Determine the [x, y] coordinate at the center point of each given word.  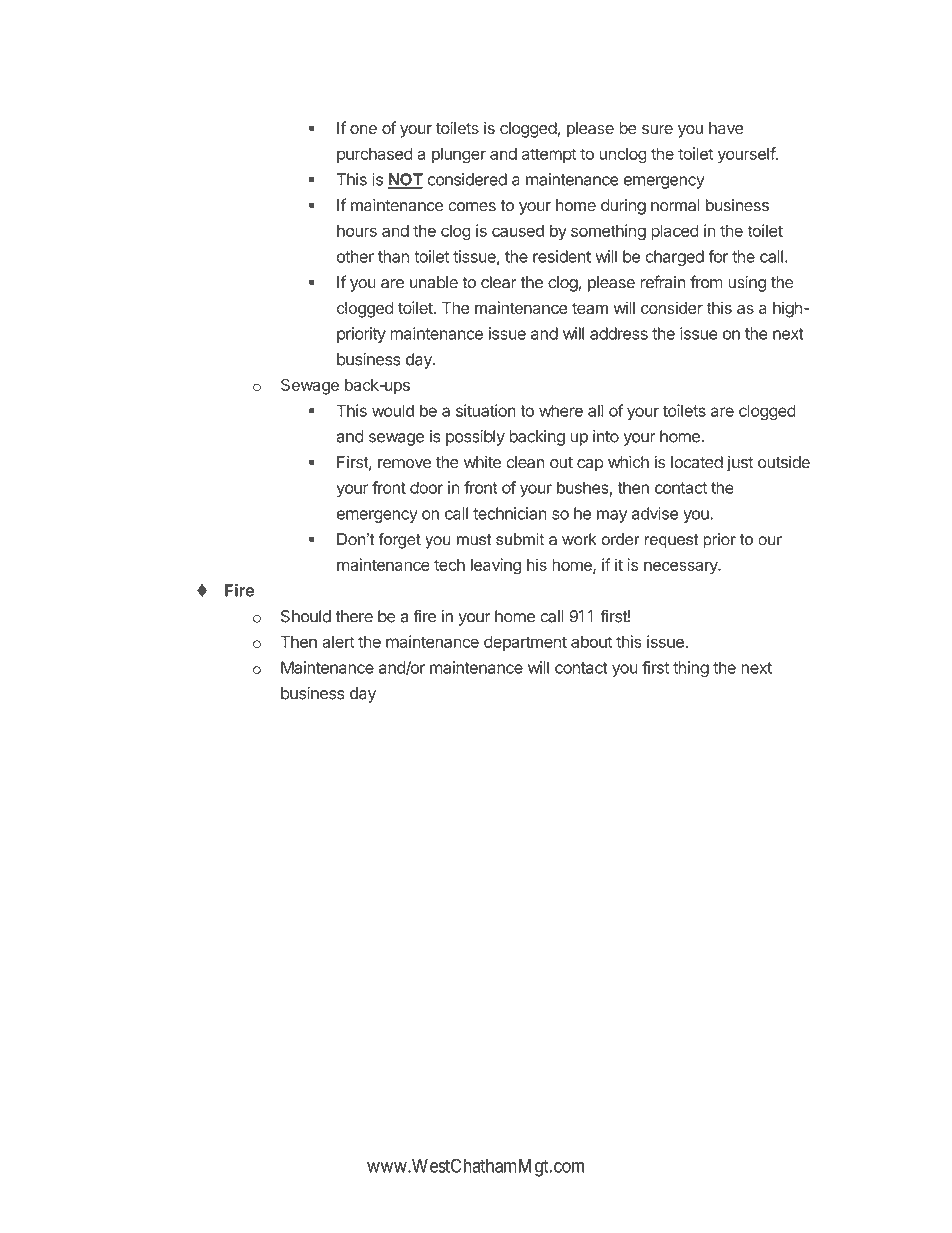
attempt [549, 155]
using [747, 284]
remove [404, 464]
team [590, 308]
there [354, 616]
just [740, 464]
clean [525, 462]
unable [434, 282]
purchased [375, 155]
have [726, 128]
